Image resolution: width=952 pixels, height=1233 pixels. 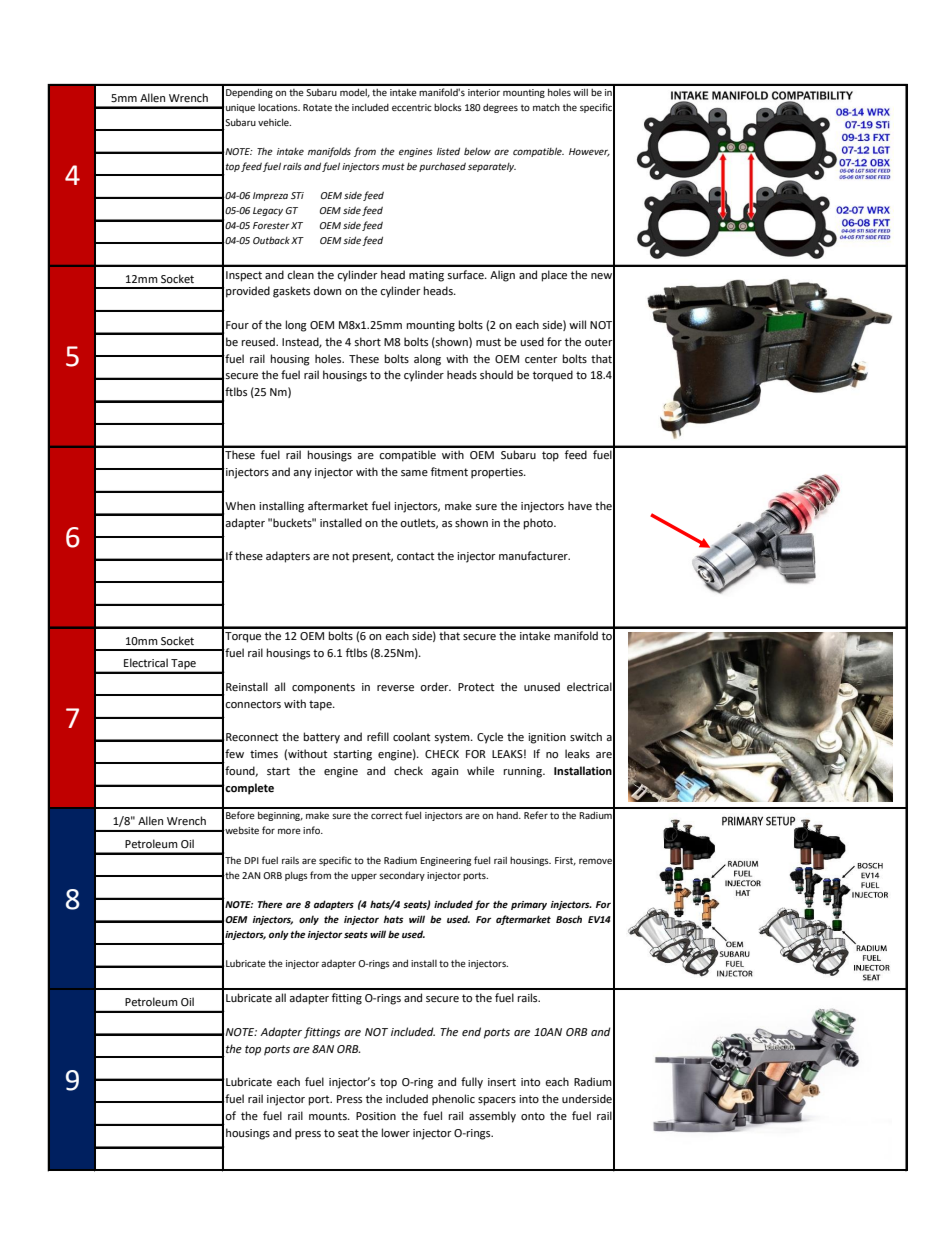 What do you see at coordinates (534, 556) in the screenshot?
I see `manufacturer` at bounding box center [534, 556].
